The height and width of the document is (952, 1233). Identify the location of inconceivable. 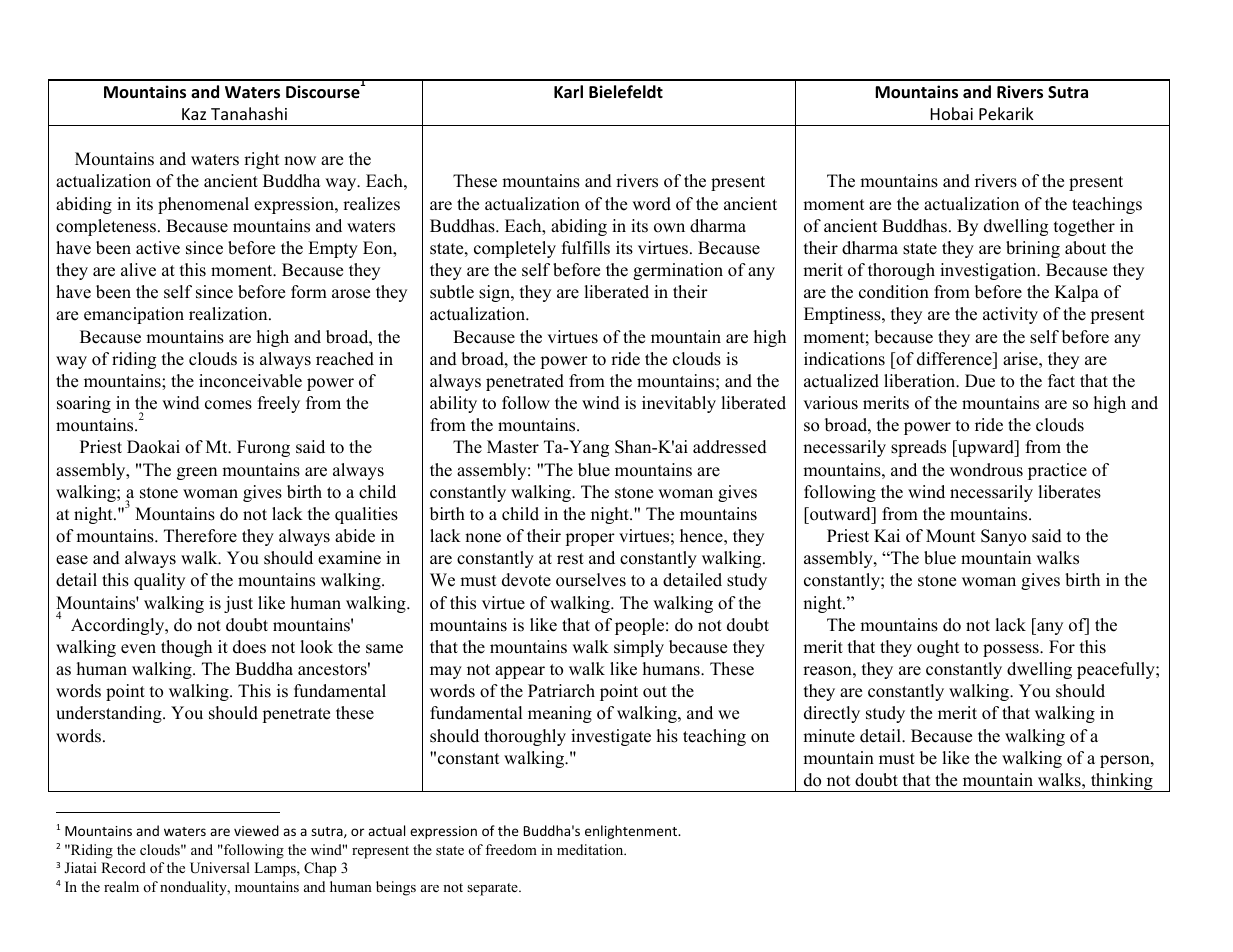
(250, 381).
